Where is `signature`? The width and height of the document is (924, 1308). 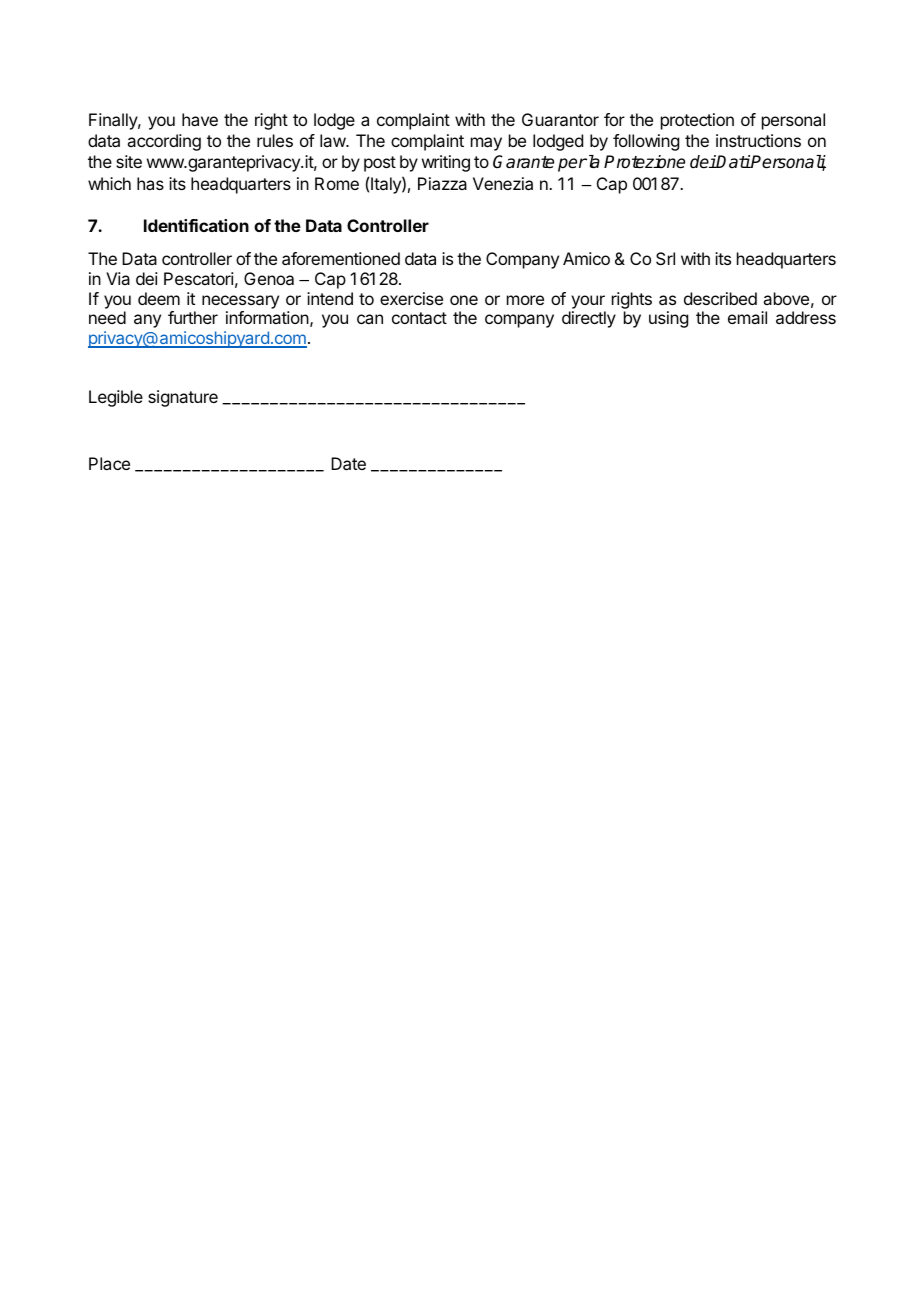
signature is located at coordinates (183, 398).
